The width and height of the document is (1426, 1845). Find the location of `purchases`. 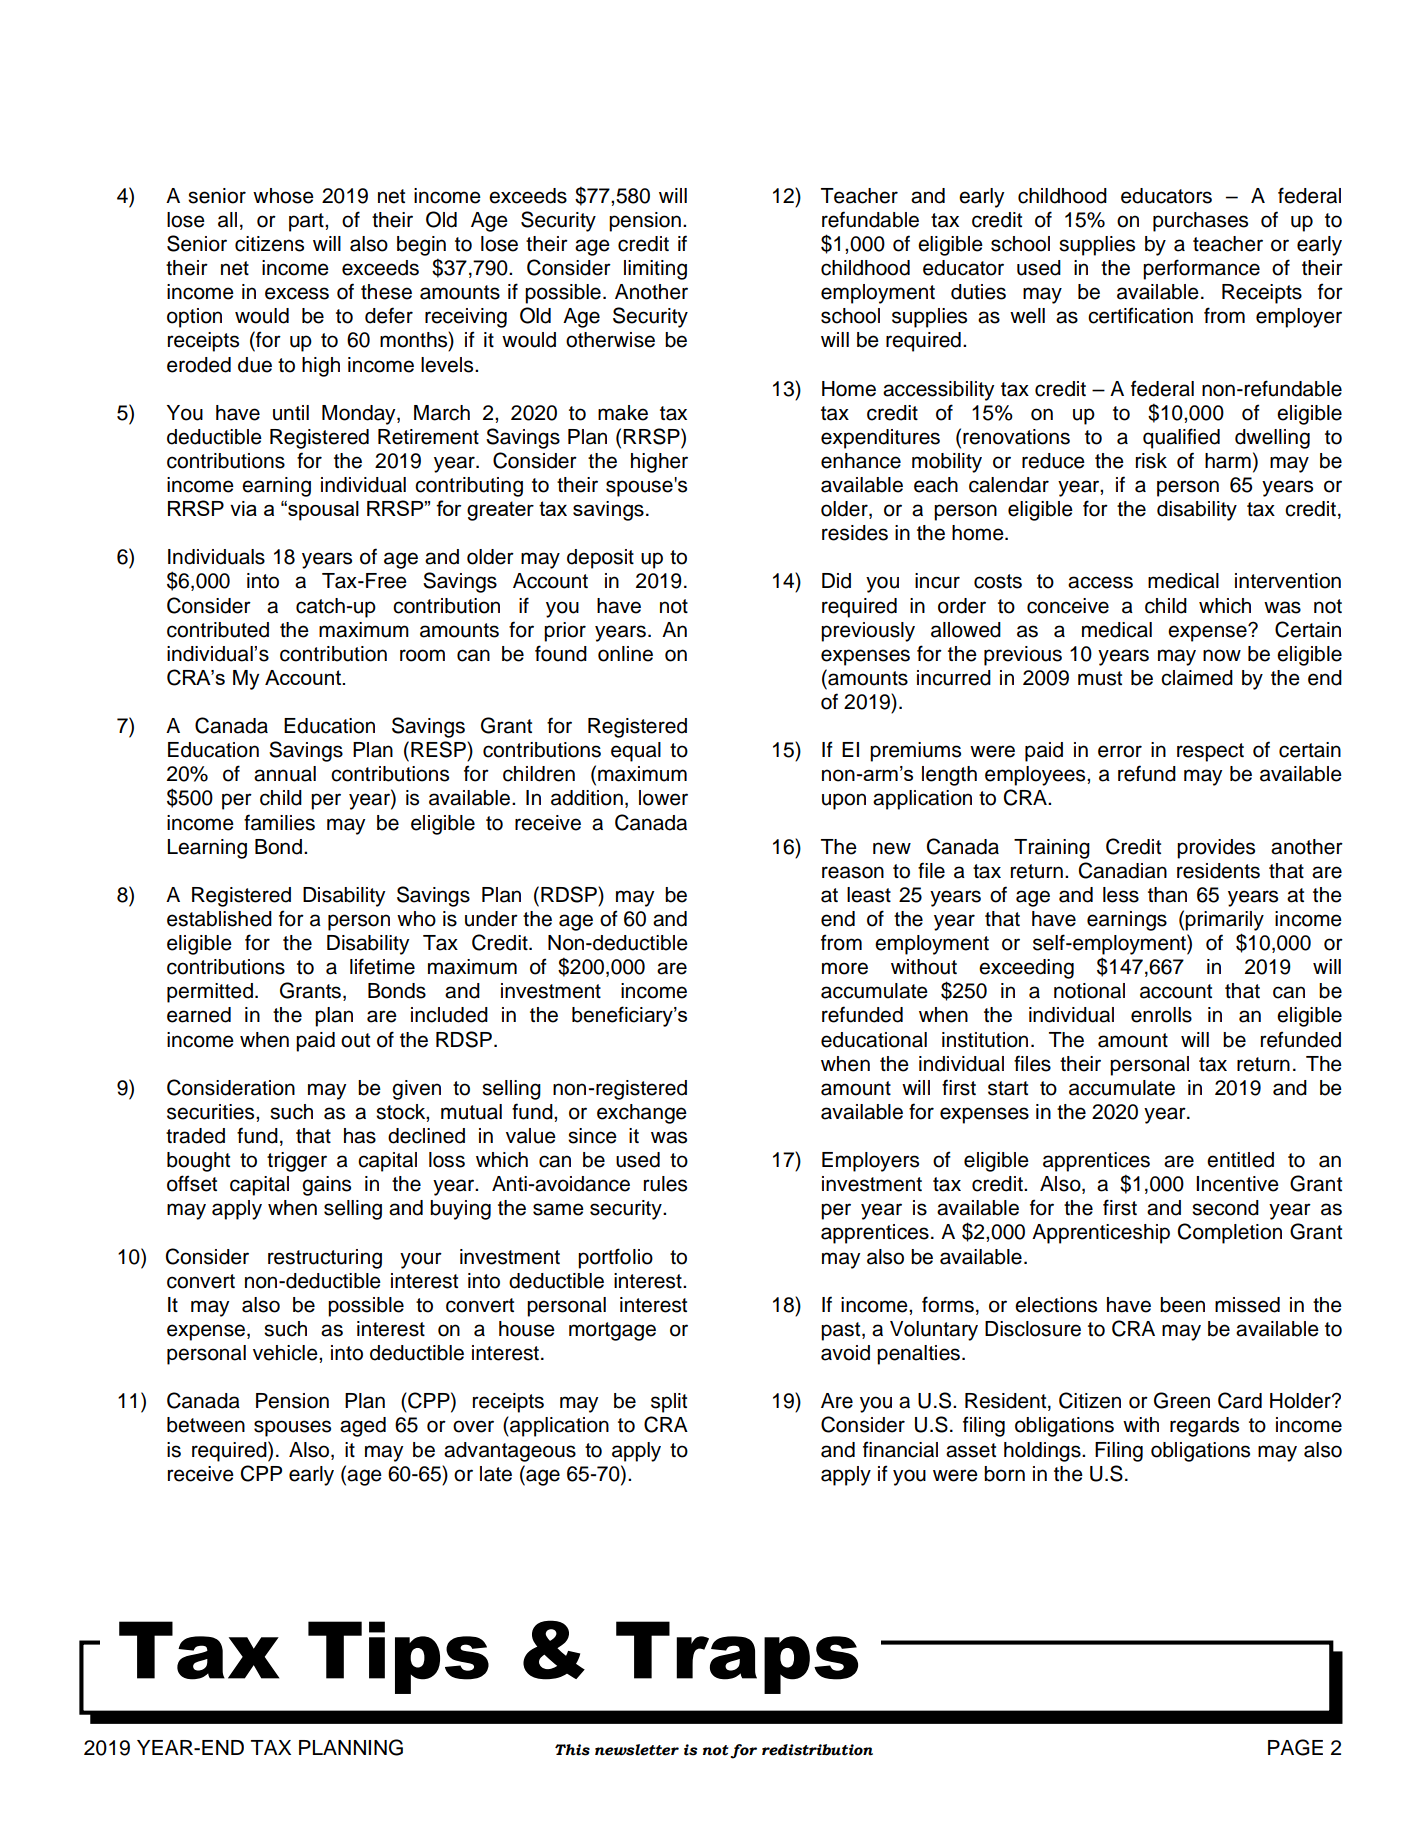

purchases is located at coordinates (1200, 222).
